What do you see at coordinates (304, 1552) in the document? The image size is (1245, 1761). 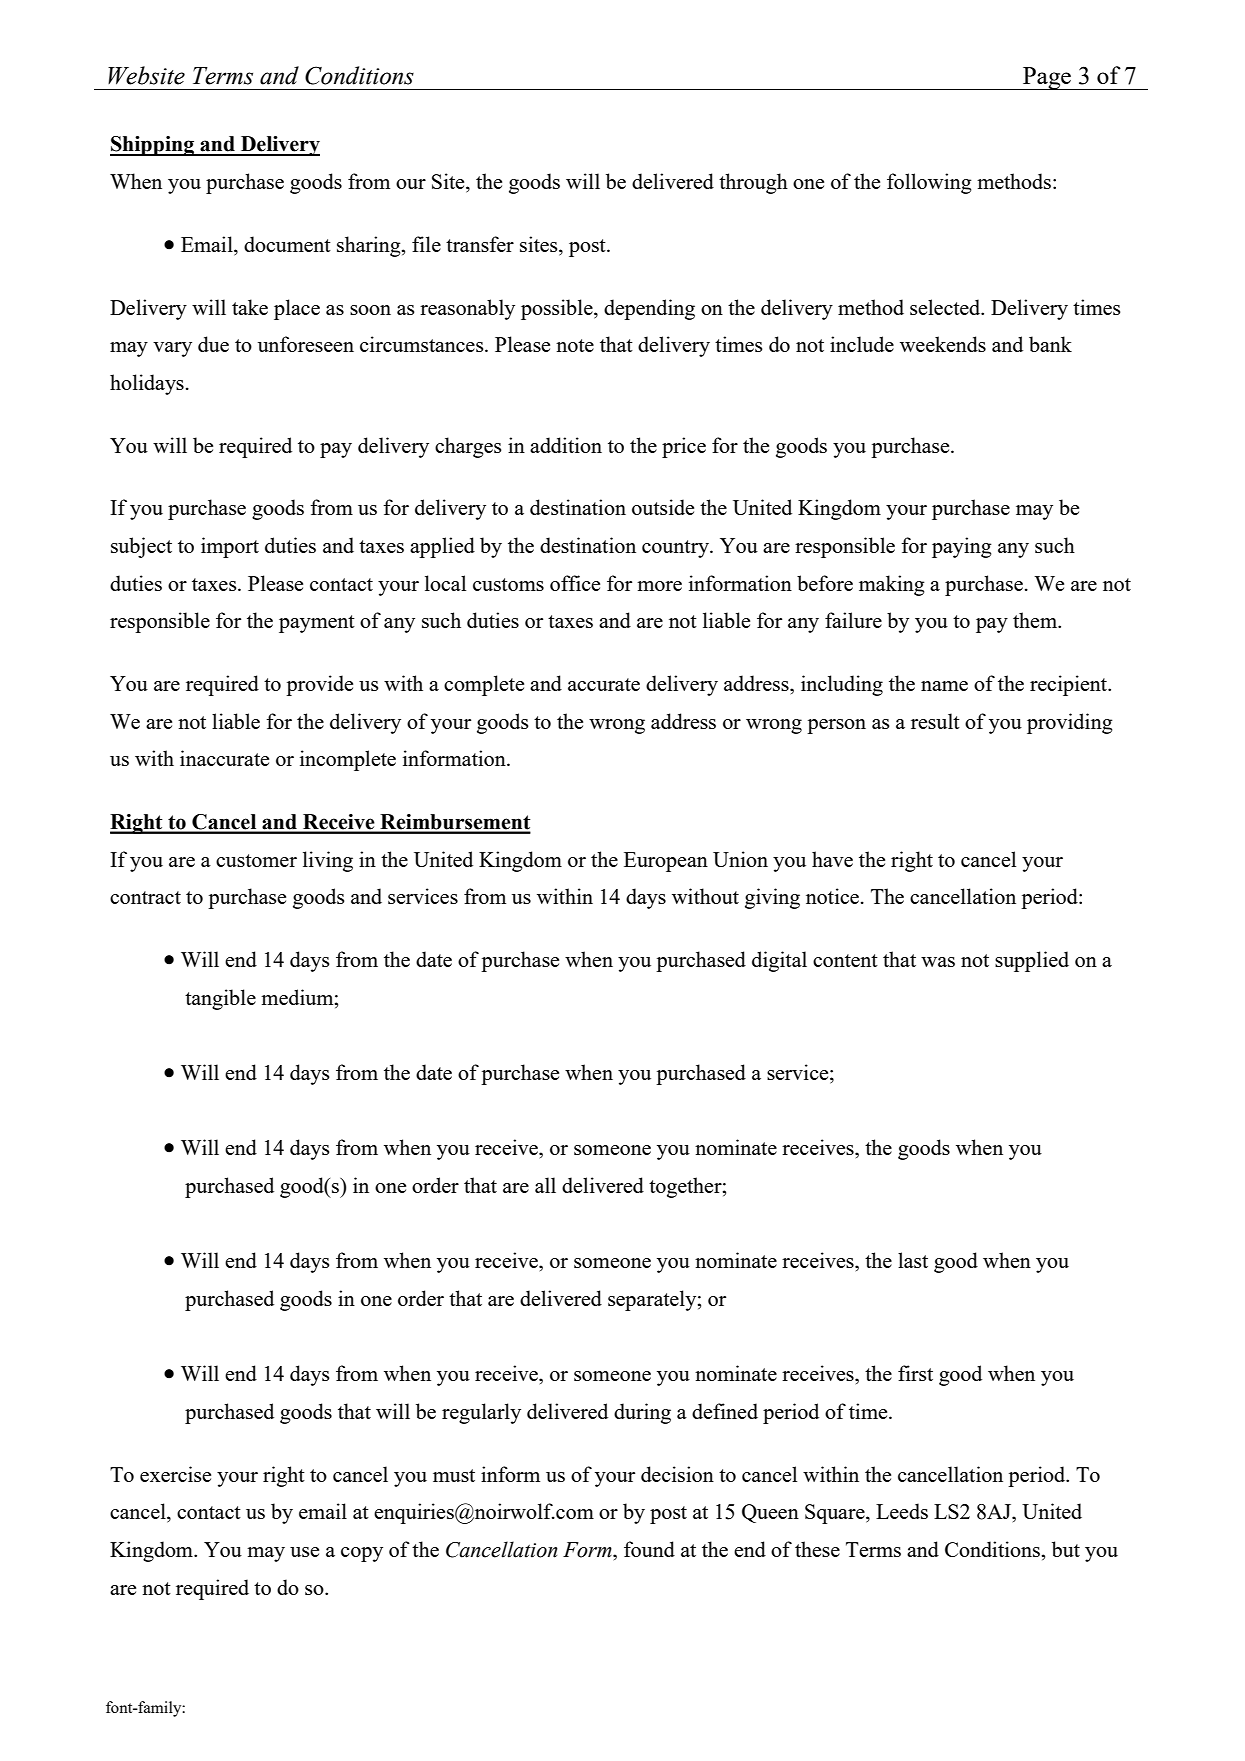 I see `use` at bounding box center [304, 1552].
